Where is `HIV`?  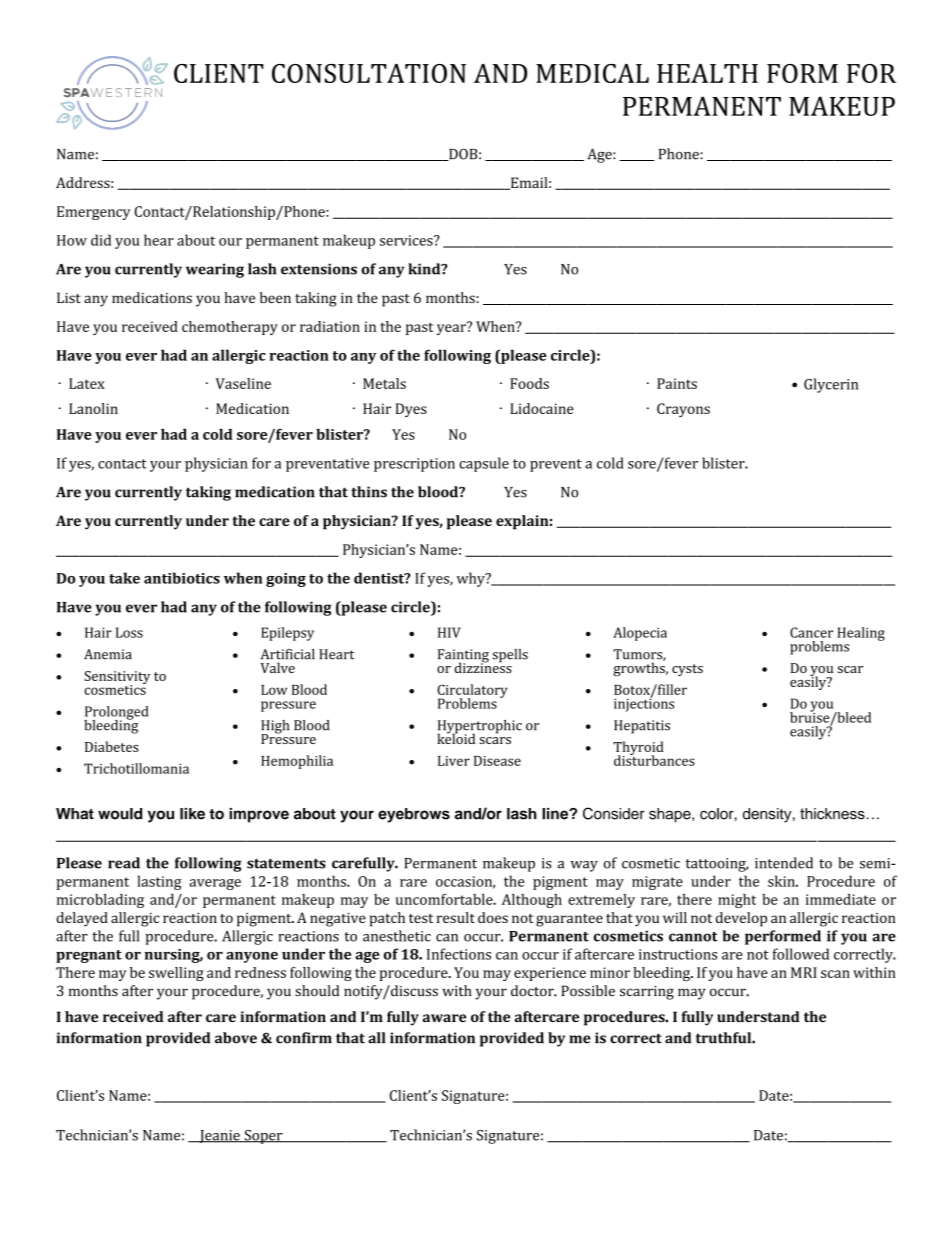 HIV is located at coordinates (449, 632).
